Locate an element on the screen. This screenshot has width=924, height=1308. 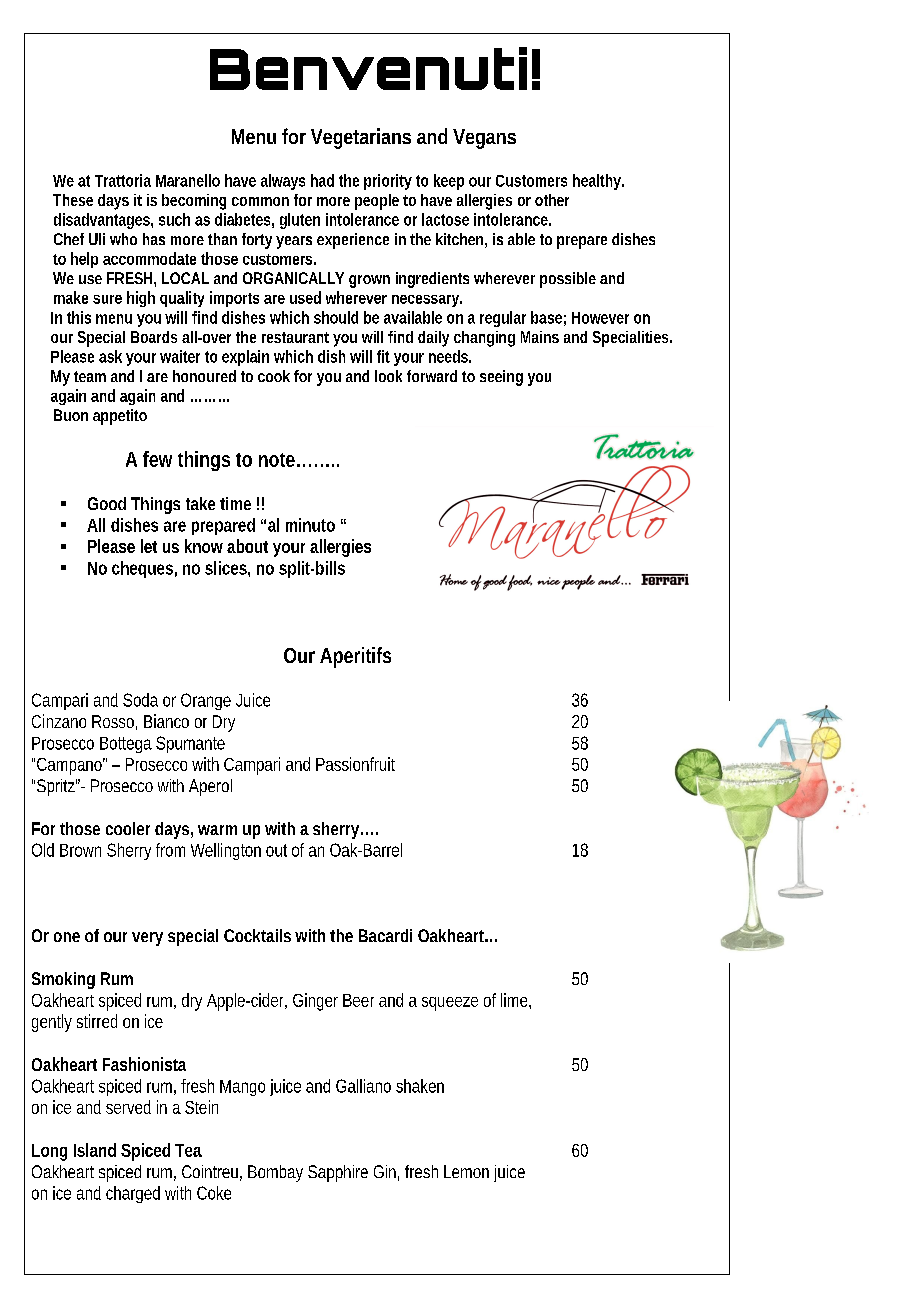
Wellington is located at coordinates (226, 851).
